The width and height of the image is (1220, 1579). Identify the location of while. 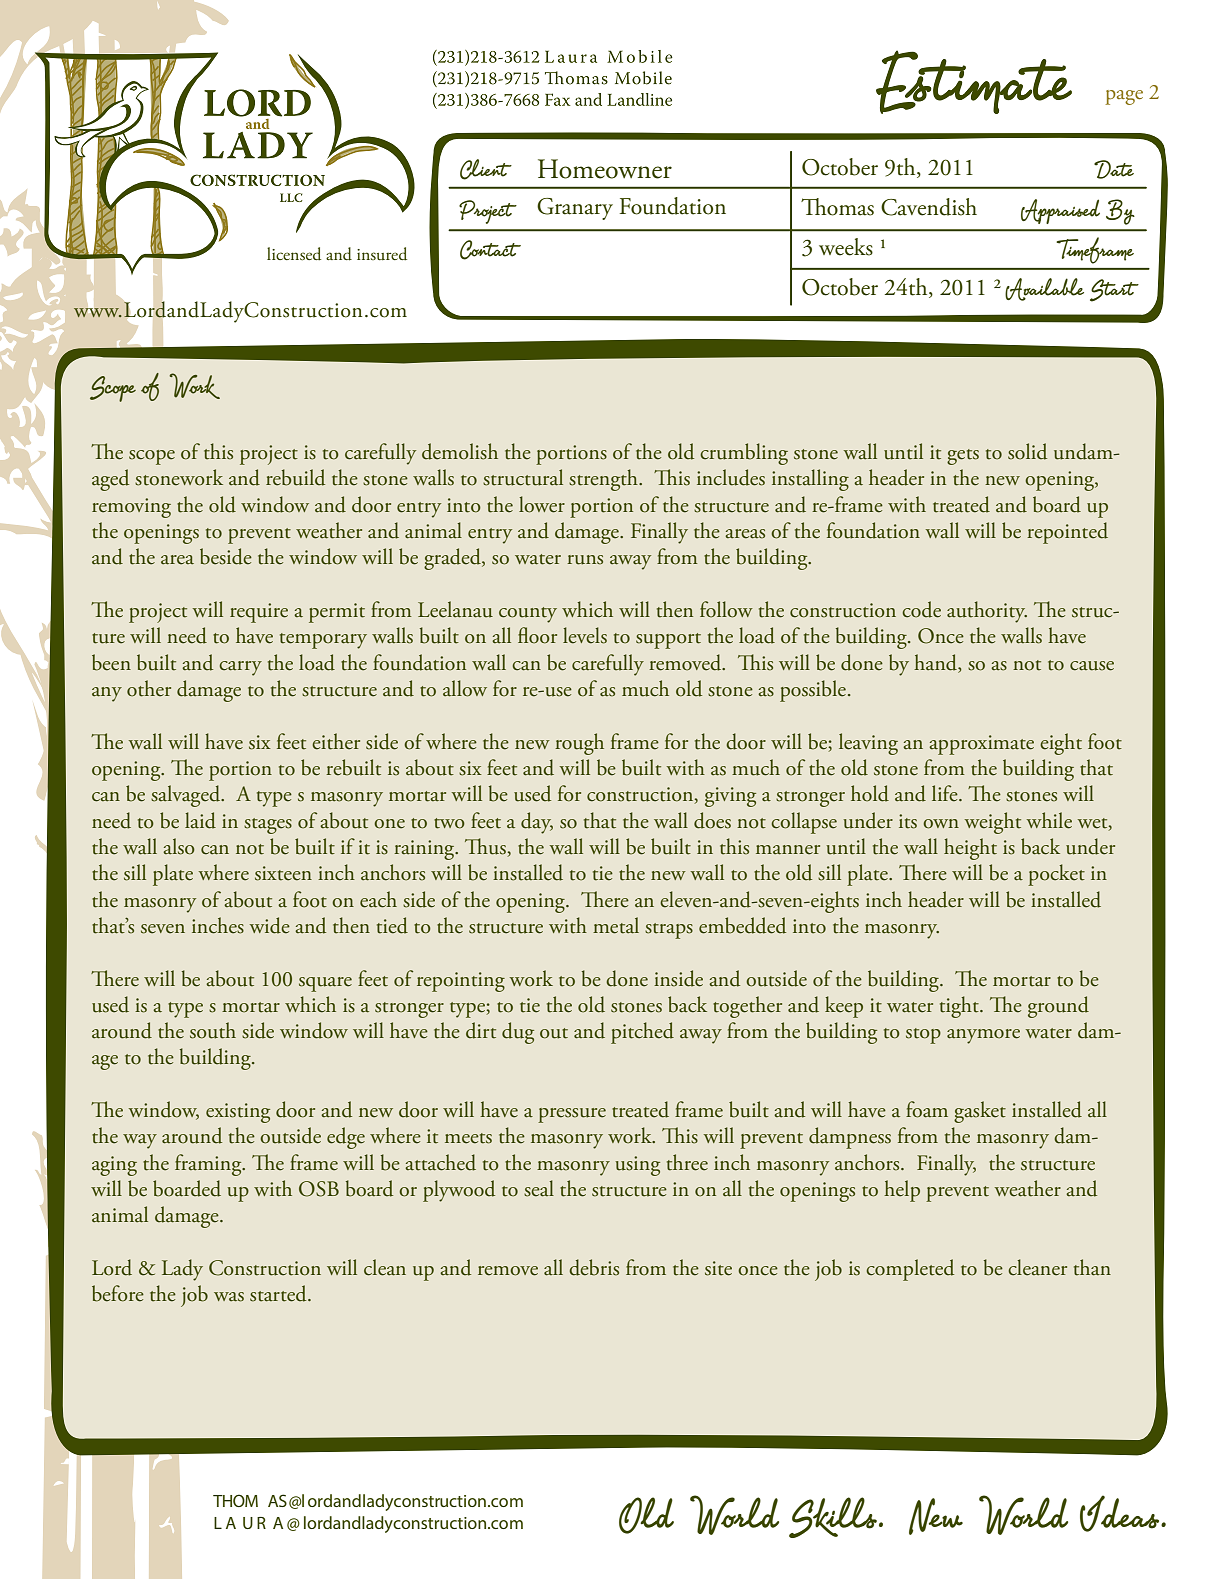
(1049, 820).
